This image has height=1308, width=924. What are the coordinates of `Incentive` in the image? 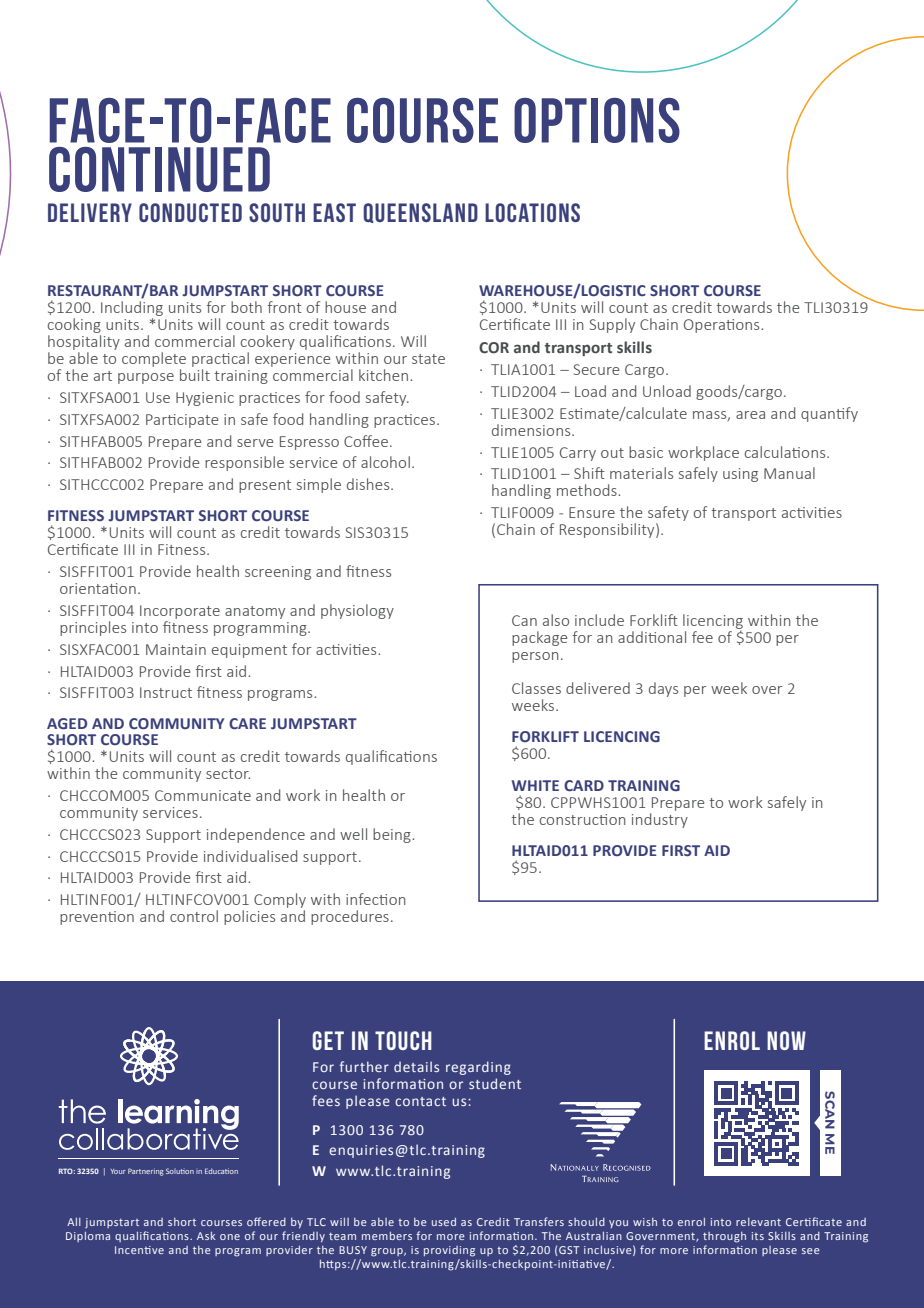 It's located at (139, 1250).
